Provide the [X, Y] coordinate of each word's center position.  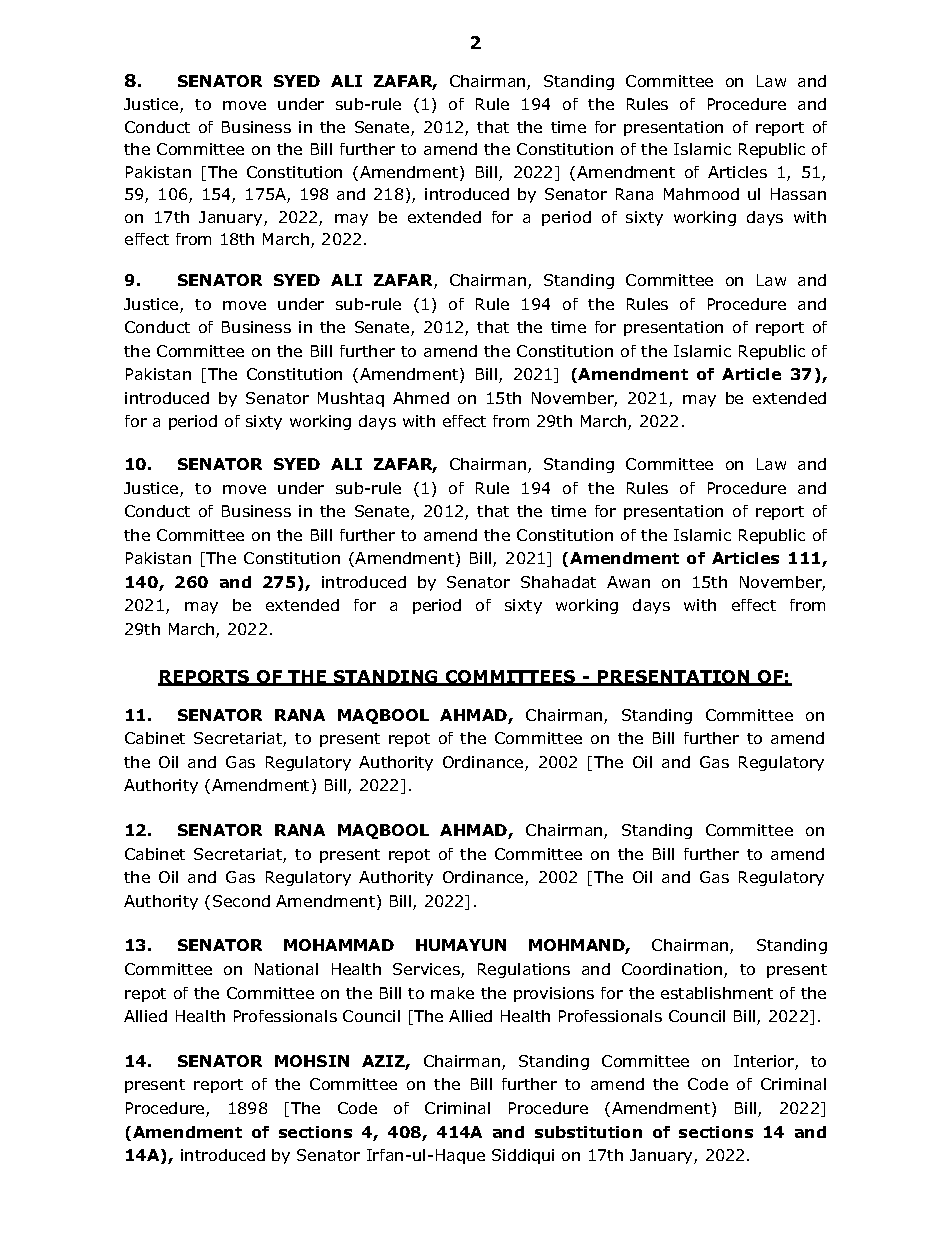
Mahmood [701, 194]
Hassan [798, 194]
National [286, 969]
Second [241, 901]
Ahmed [421, 398]
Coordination [673, 970]
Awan [628, 582]
